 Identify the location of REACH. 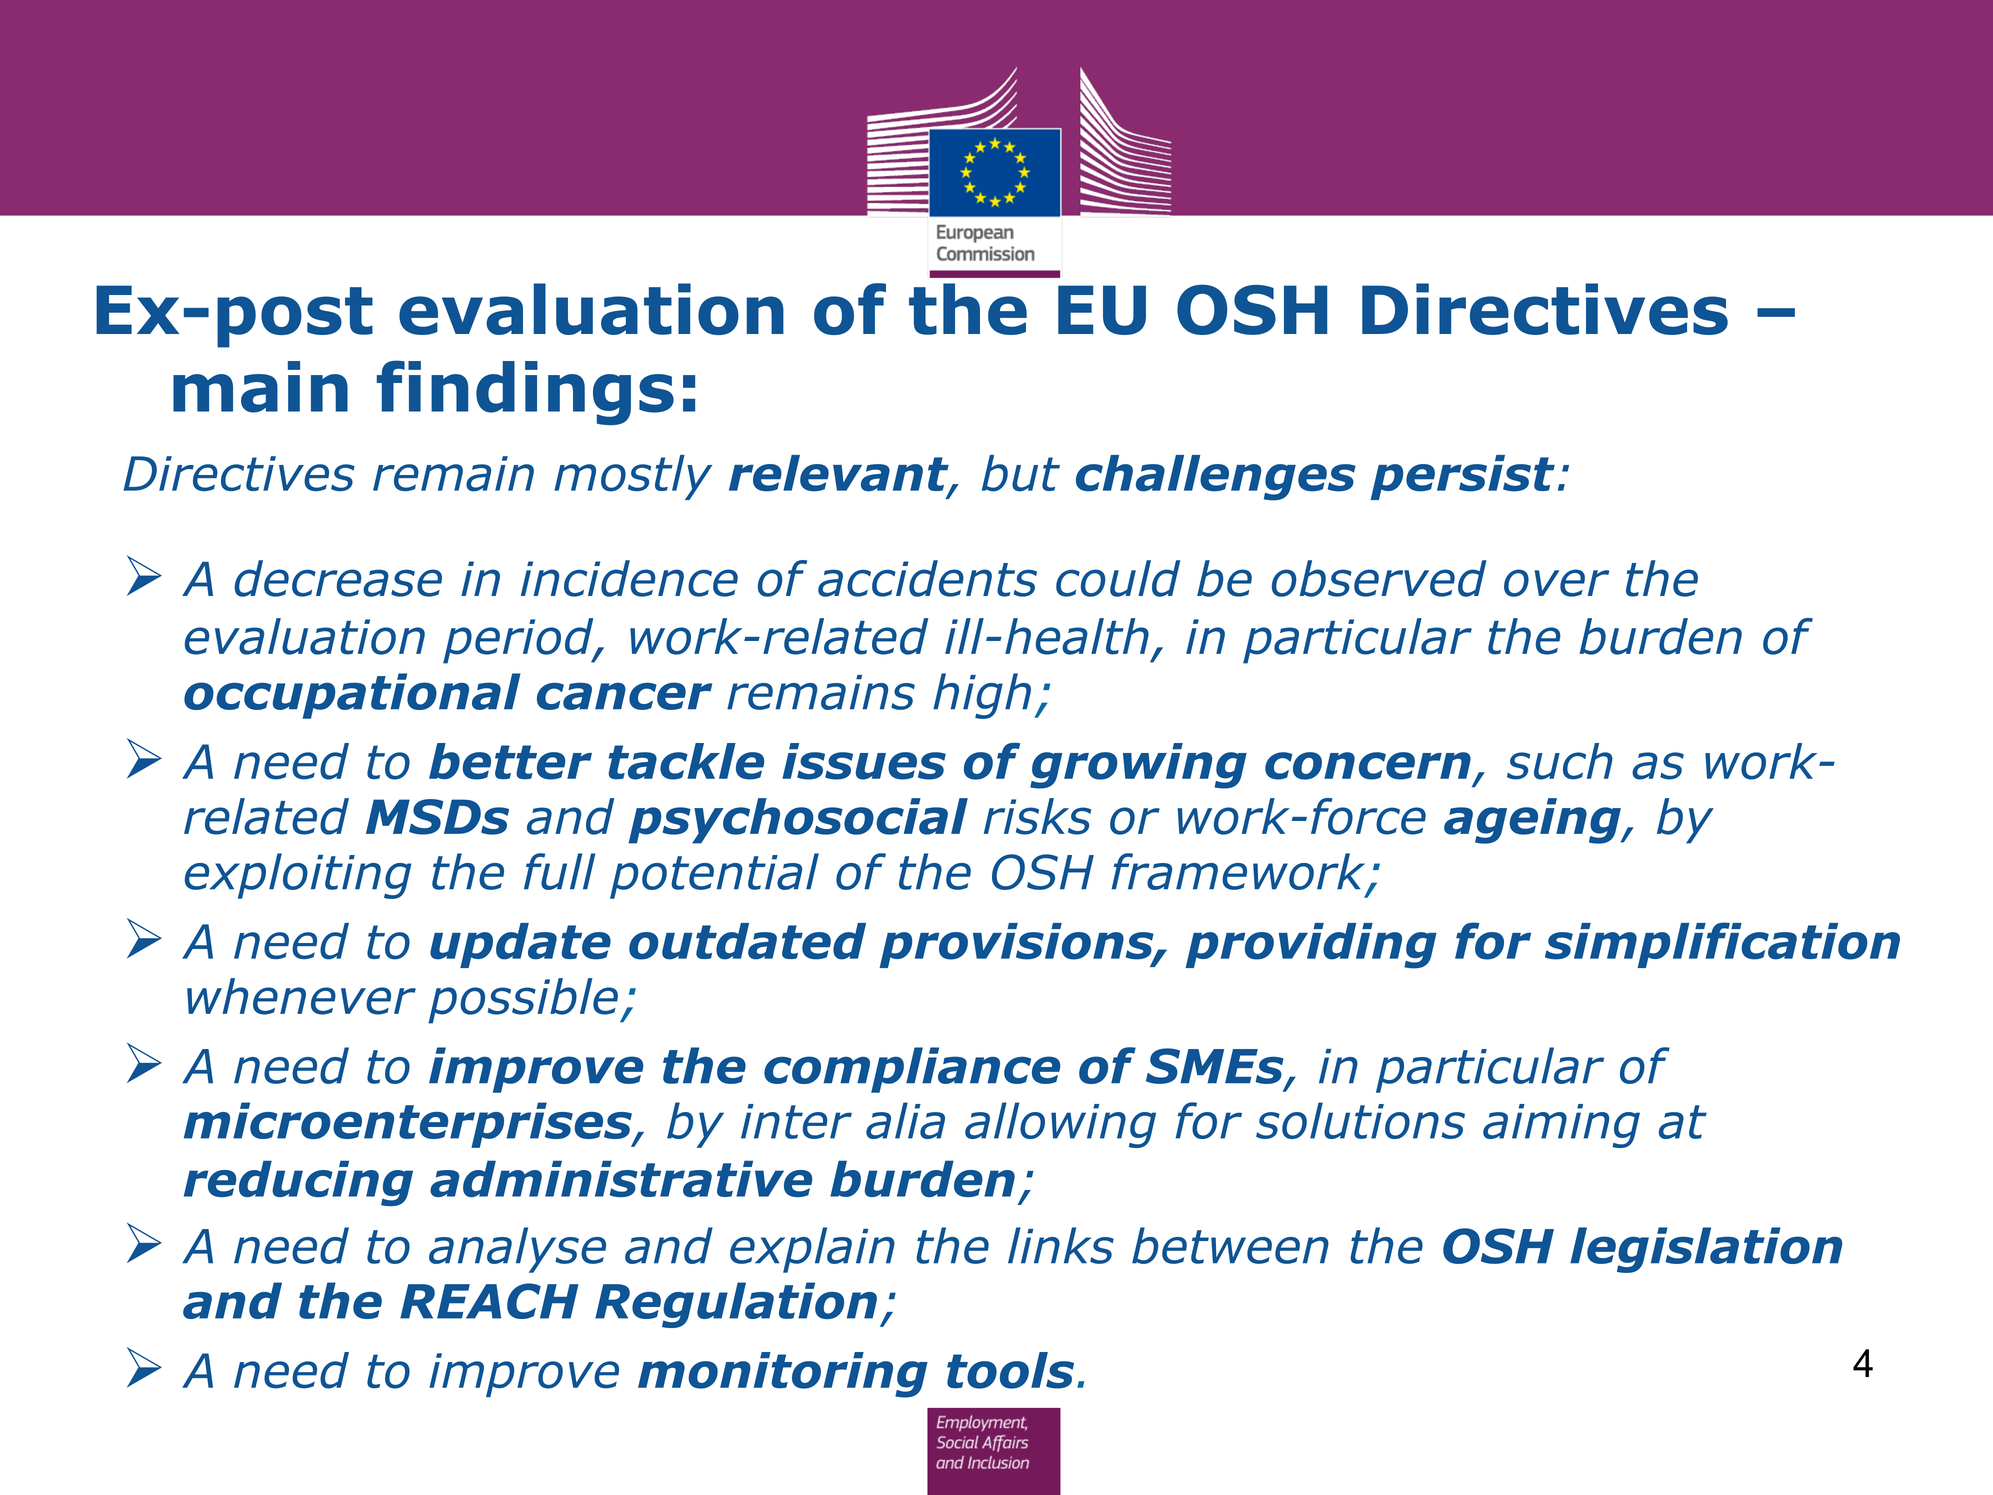
(489, 1301).
